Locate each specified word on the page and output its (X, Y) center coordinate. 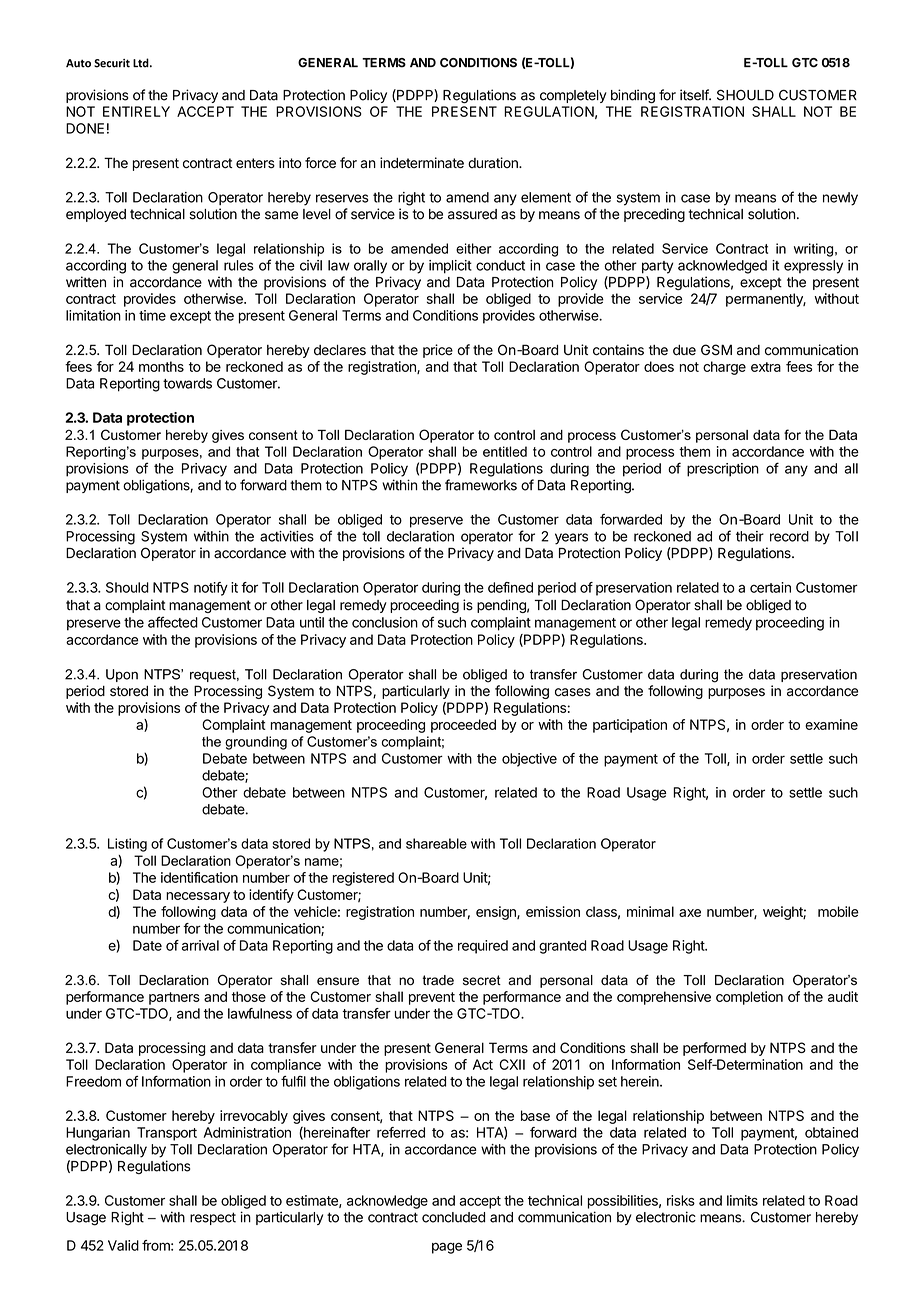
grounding (256, 743)
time (152, 315)
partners (174, 998)
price (438, 351)
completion (749, 998)
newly (840, 199)
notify (211, 589)
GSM (716, 350)
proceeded (463, 726)
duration (494, 163)
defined (510, 587)
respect (213, 1218)
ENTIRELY (136, 111)
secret (482, 980)
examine (831, 724)
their (750, 536)
